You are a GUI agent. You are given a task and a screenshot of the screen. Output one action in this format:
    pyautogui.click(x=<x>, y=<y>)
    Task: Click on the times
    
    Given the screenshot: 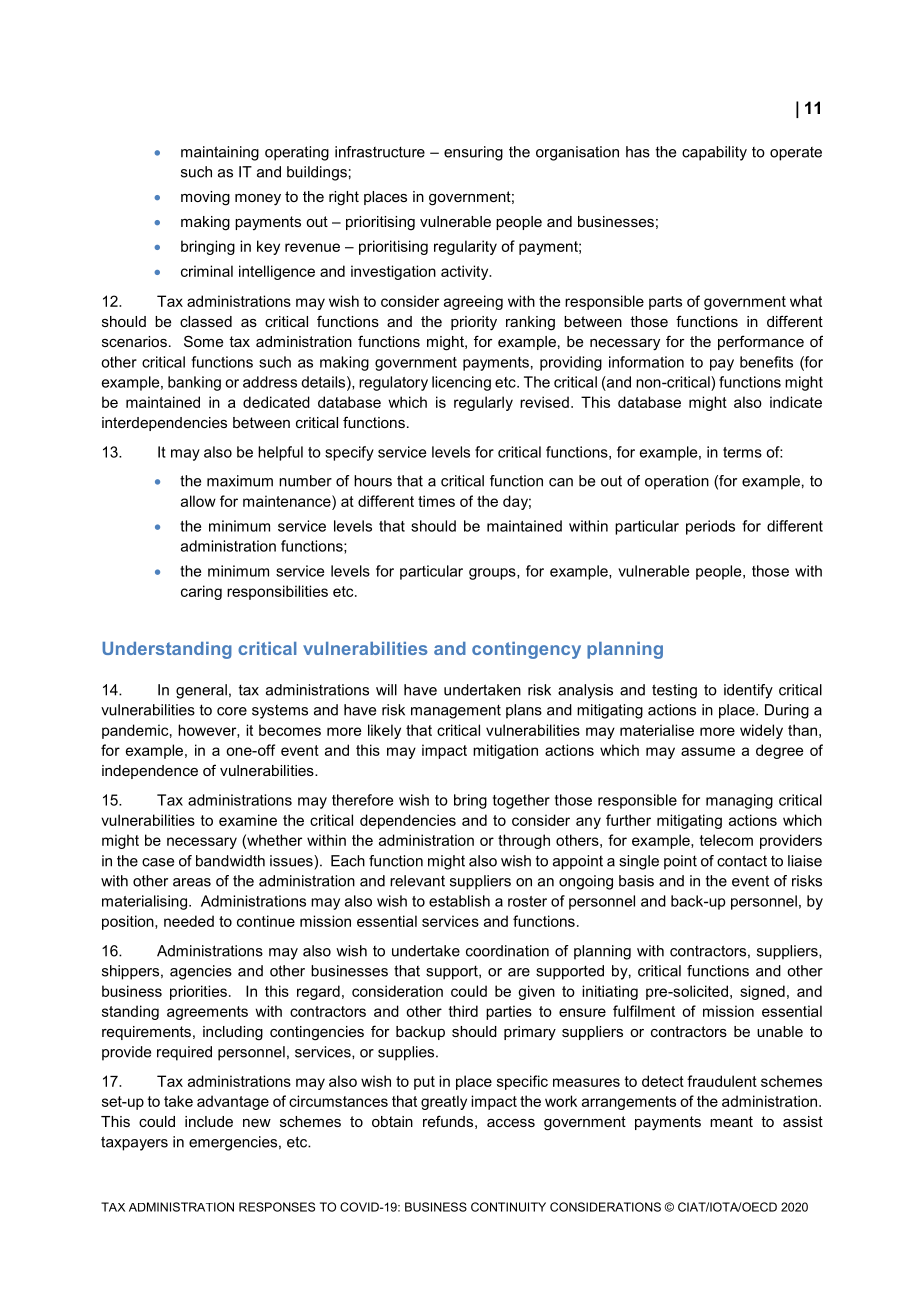 What is the action you would take?
    pyautogui.click(x=436, y=501)
